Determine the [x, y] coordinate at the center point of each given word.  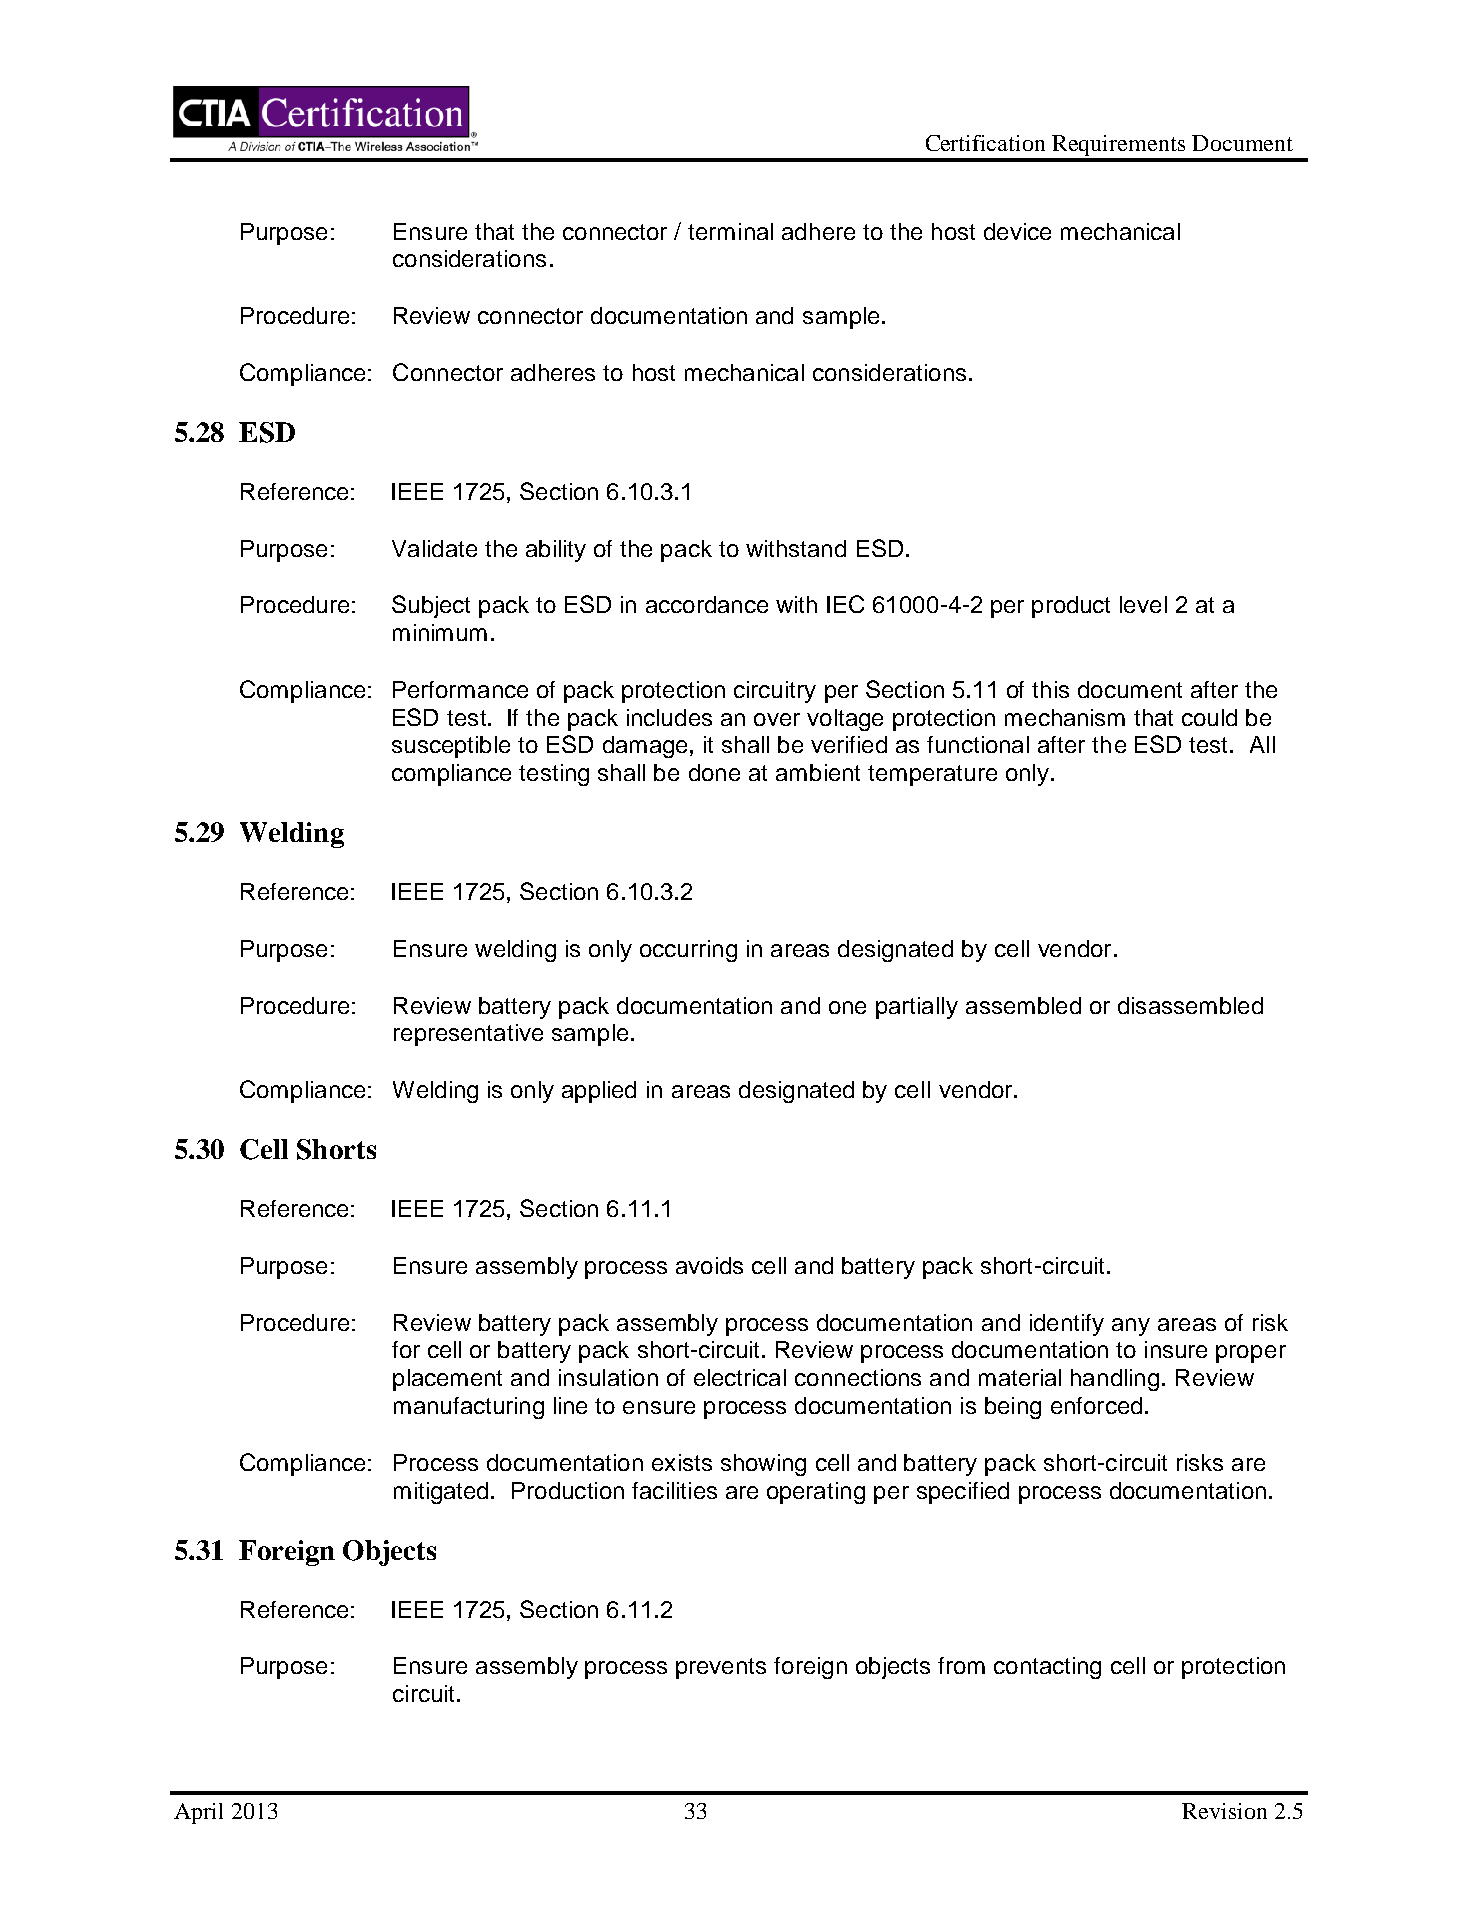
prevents [721, 1668]
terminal [730, 231]
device [1017, 231]
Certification [985, 143]
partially [917, 1008]
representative [468, 1035]
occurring [688, 951]
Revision [1224, 1811]
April [198, 1813]
